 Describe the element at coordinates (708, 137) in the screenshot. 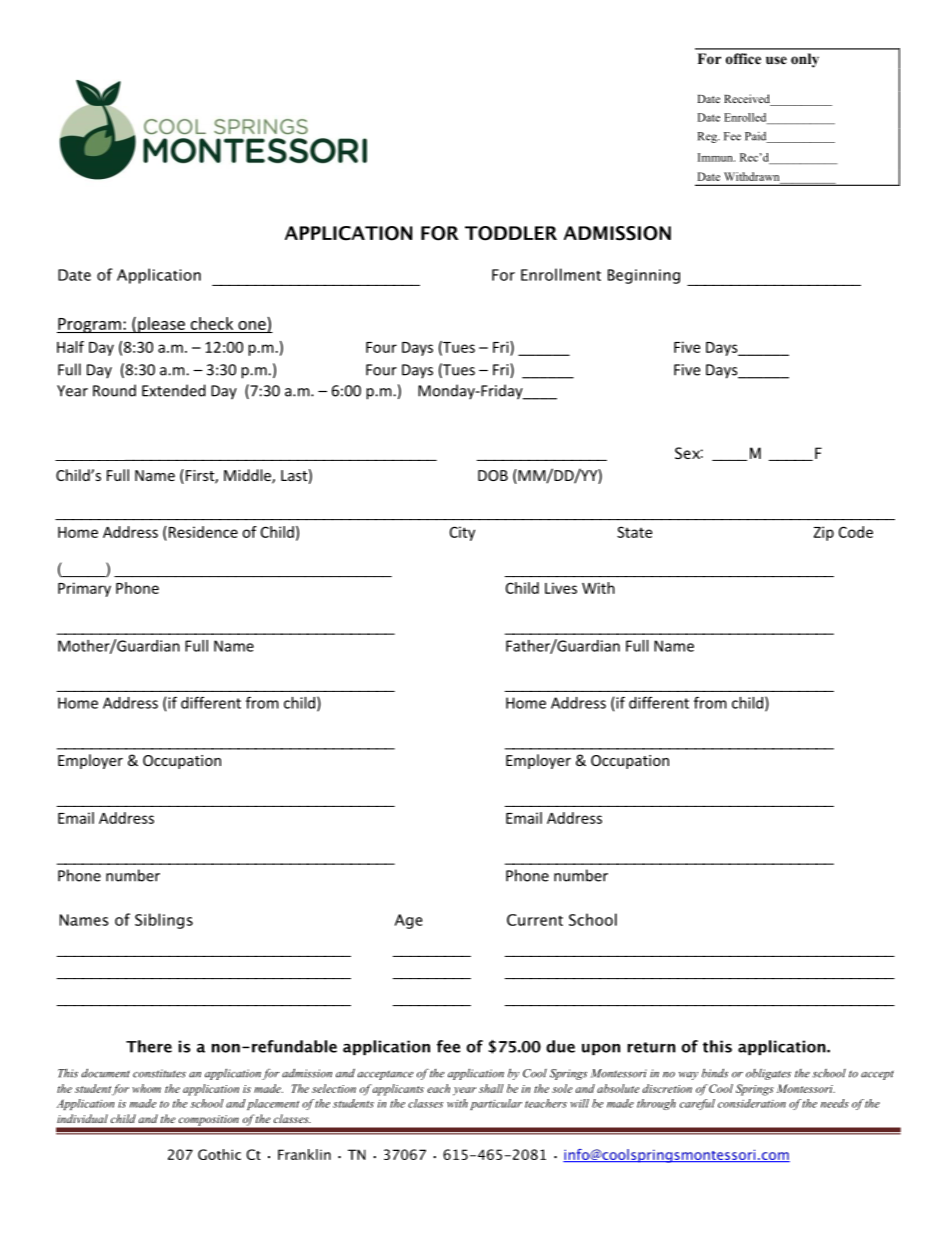

I see `Reg` at that location.
